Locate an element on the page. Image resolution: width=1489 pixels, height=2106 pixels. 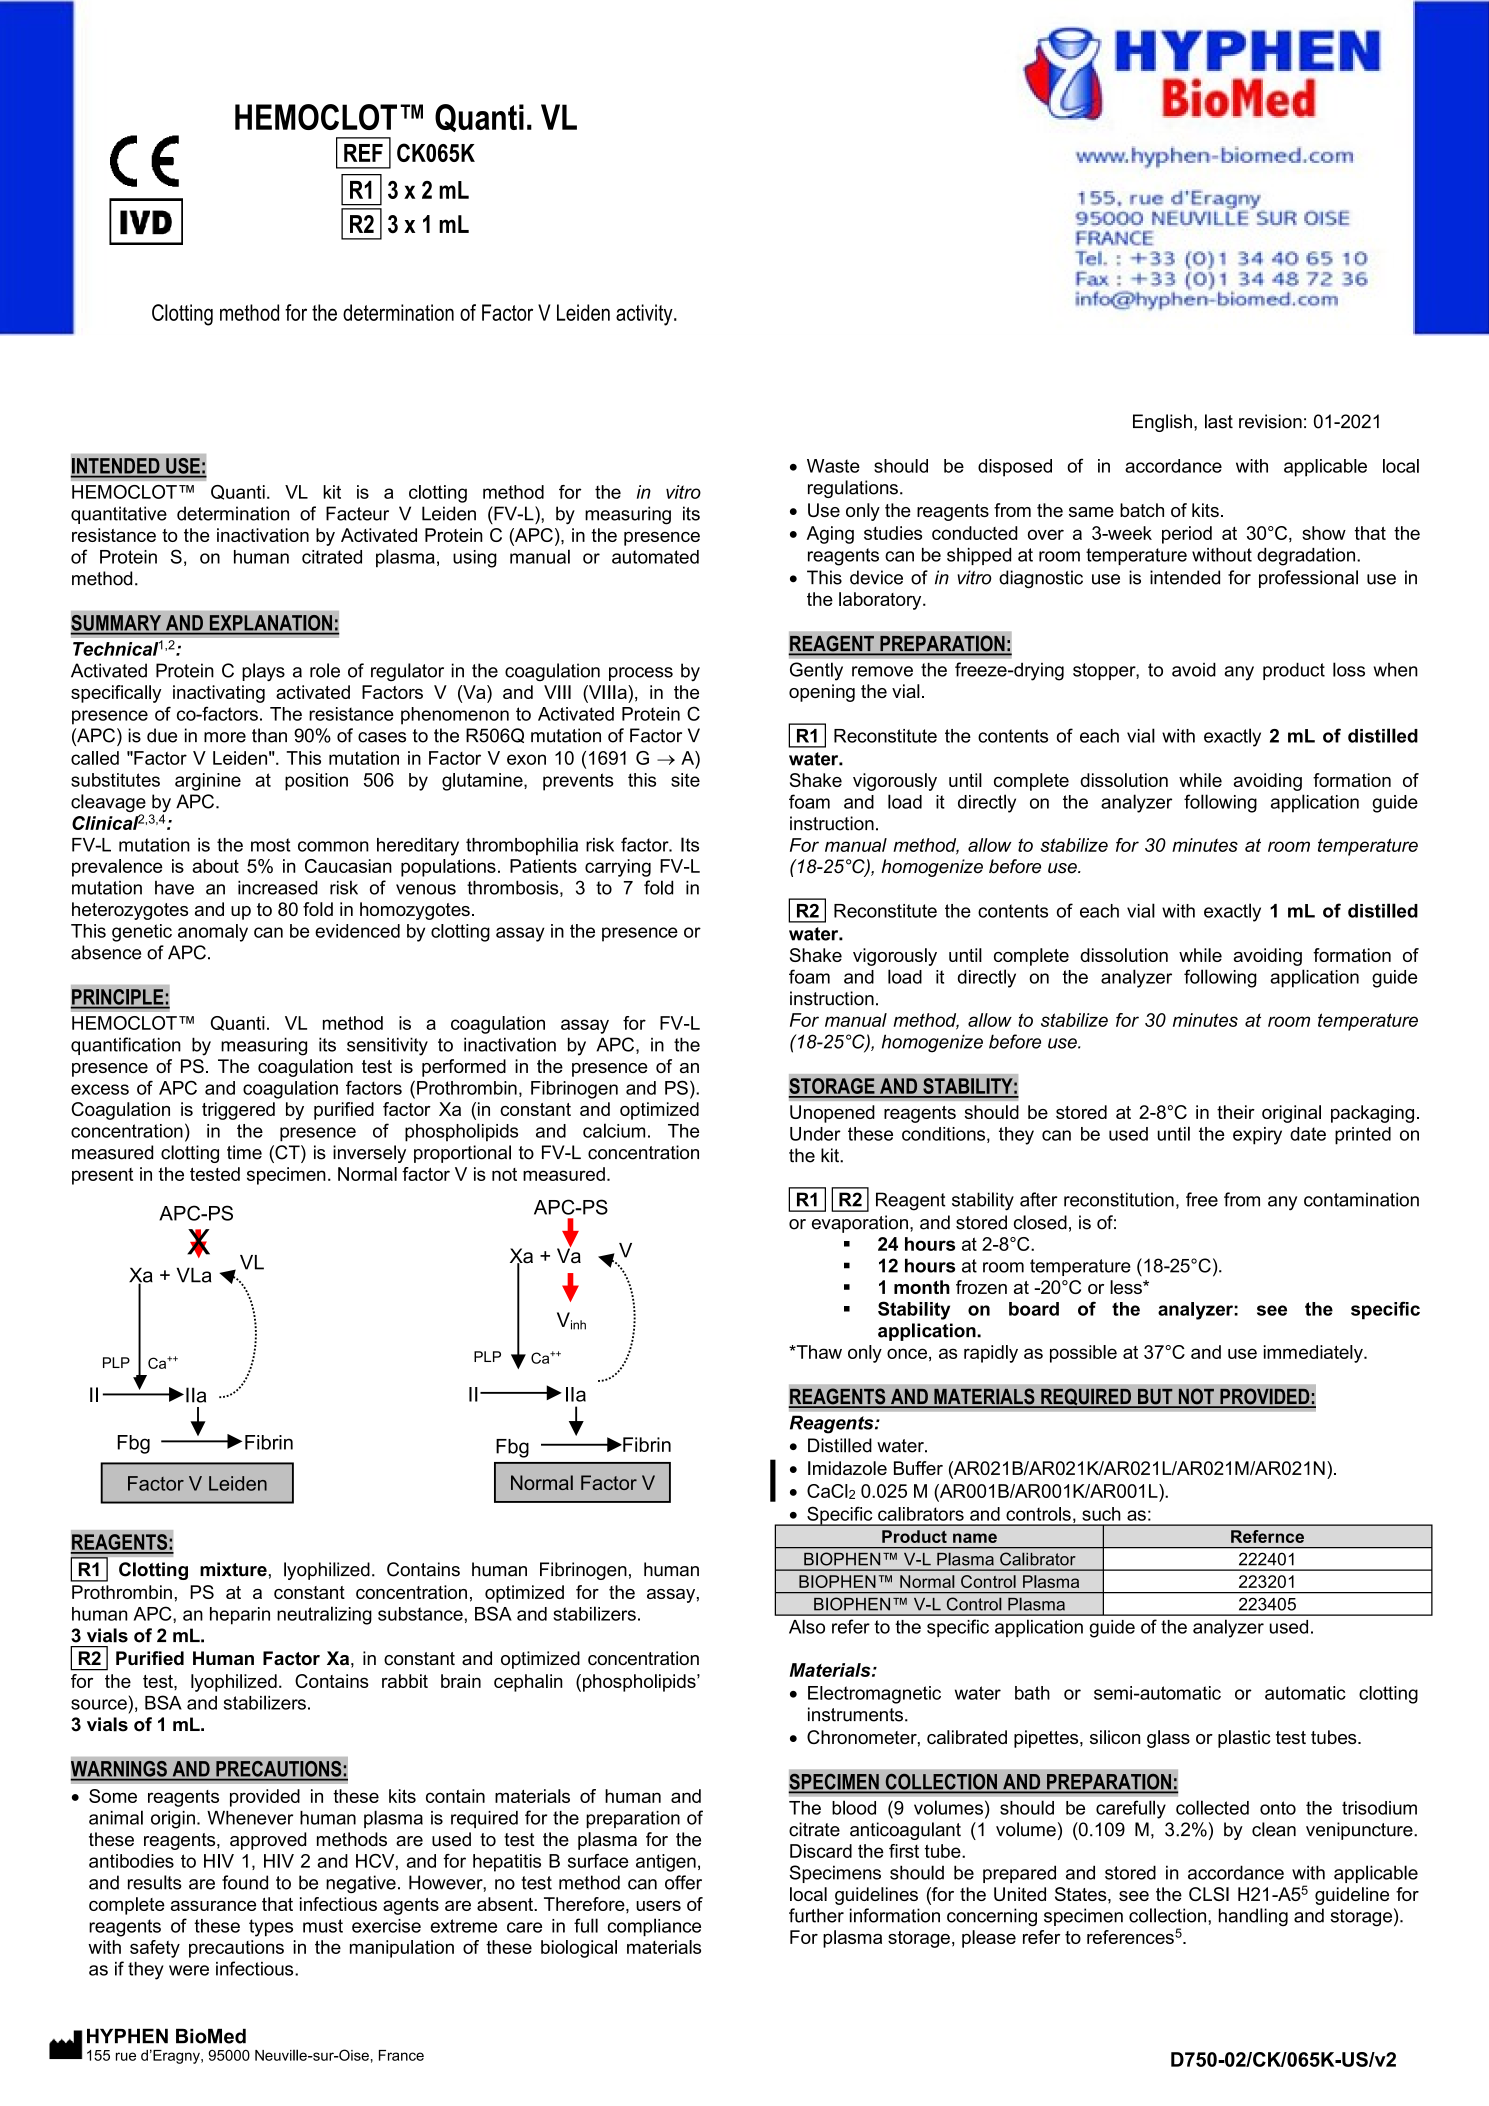
time is located at coordinates (244, 1152).
